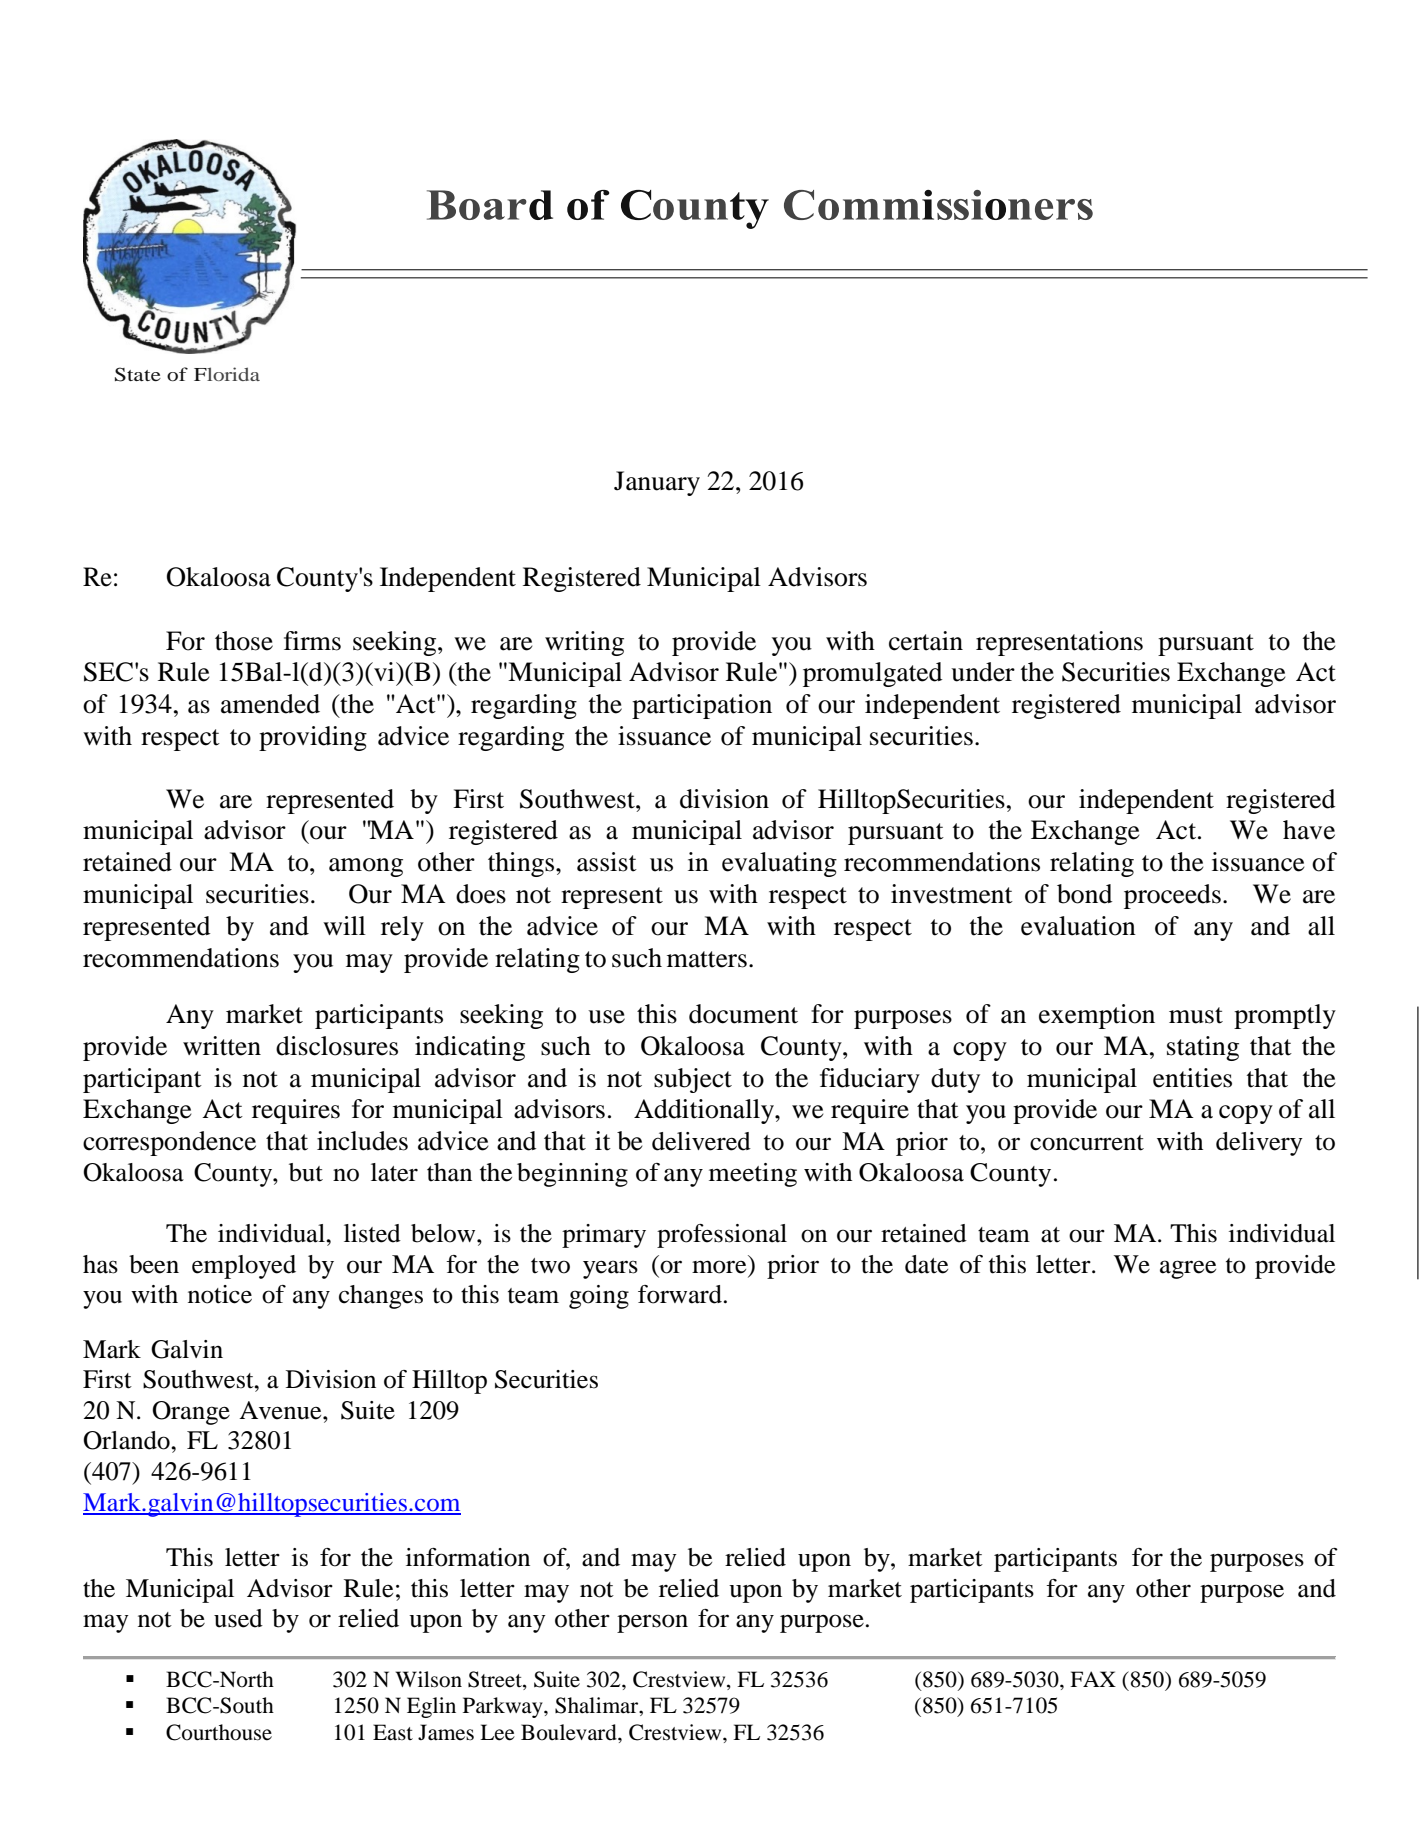 The height and width of the page is (1829, 1419). What do you see at coordinates (227, 374) in the page?
I see `Florida` at bounding box center [227, 374].
